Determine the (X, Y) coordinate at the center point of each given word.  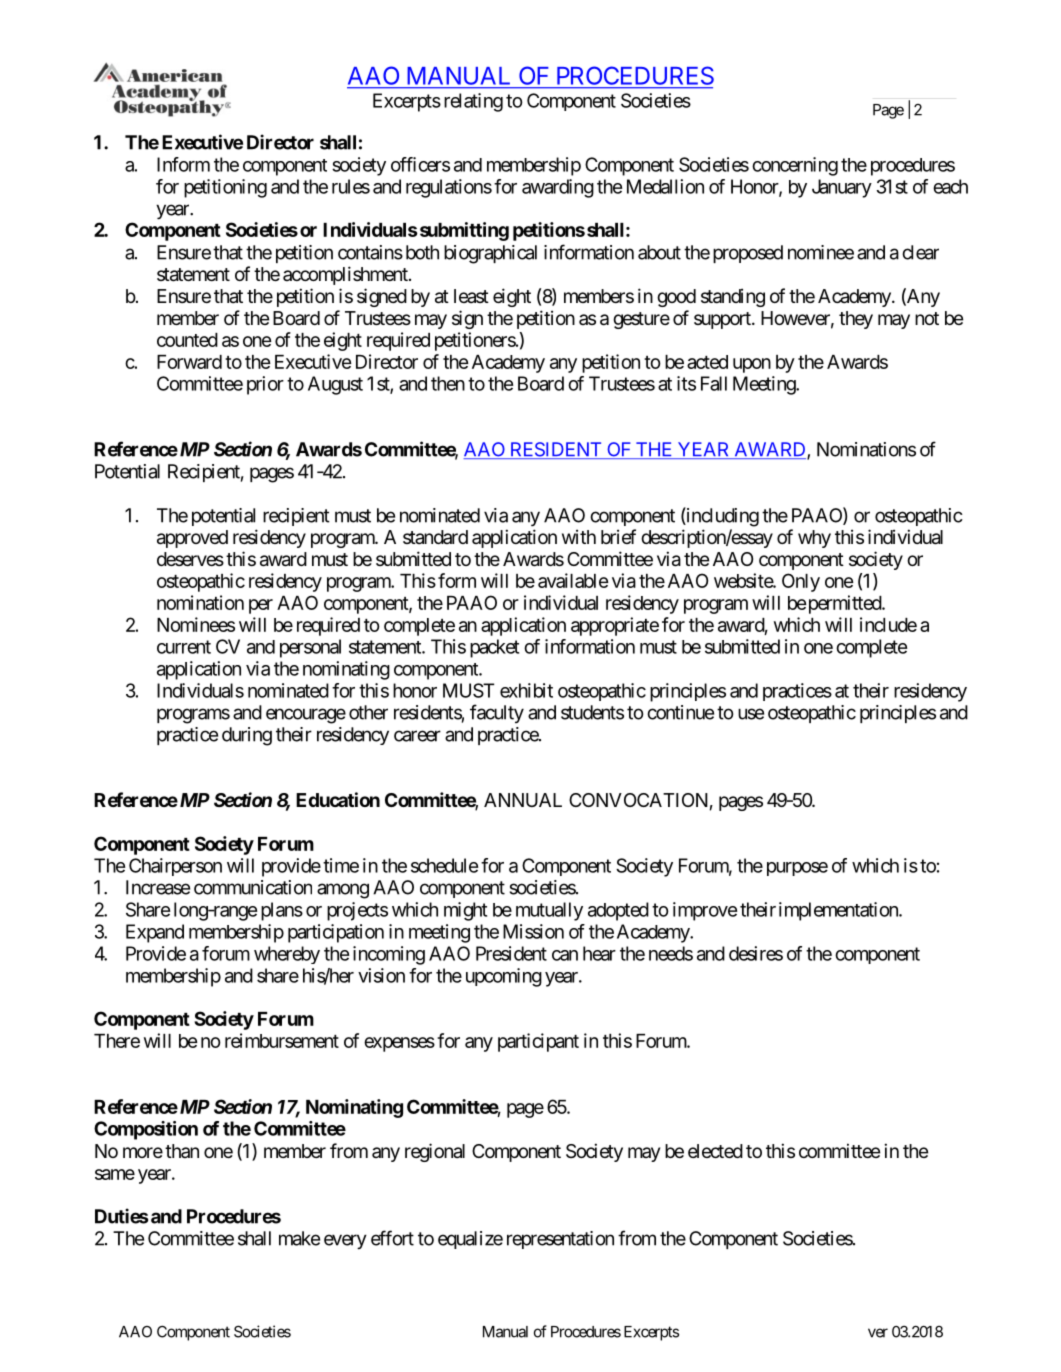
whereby (287, 955)
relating (473, 102)
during (247, 736)
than (182, 1151)
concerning (795, 166)
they (856, 320)
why (814, 539)
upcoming (504, 977)
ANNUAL (523, 800)
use (751, 714)
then (448, 383)
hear (599, 953)
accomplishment (346, 275)
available (573, 580)
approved (192, 539)
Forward (189, 362)
